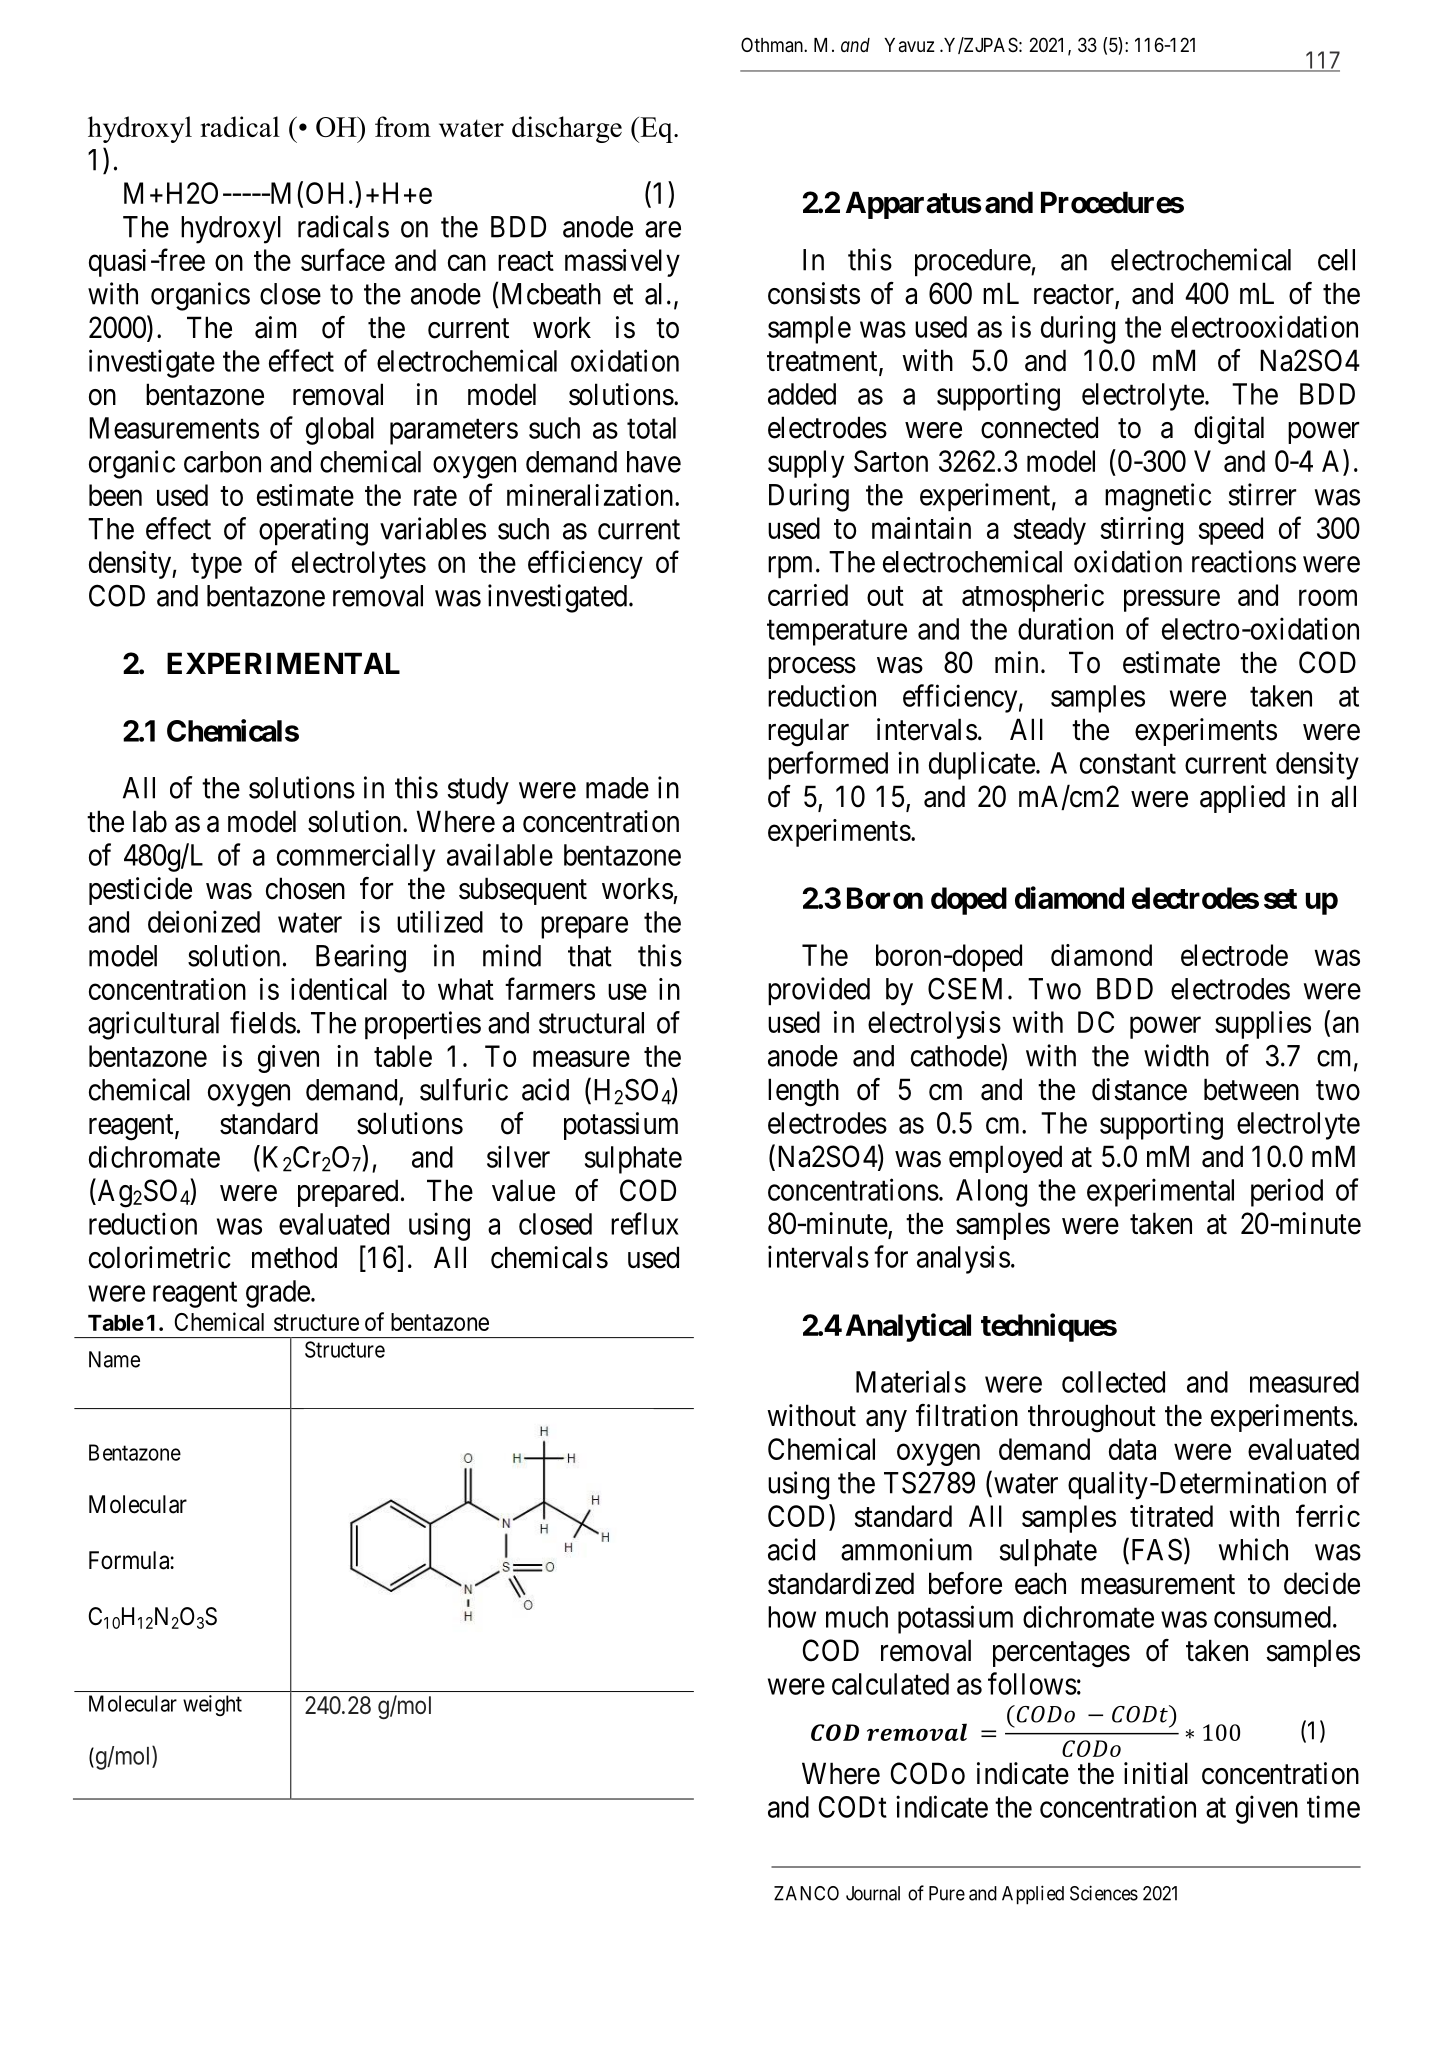 The image size is (1447, 2046). Describe the element at coordinates (339, 989) in the page. I see `identical` at that location.
